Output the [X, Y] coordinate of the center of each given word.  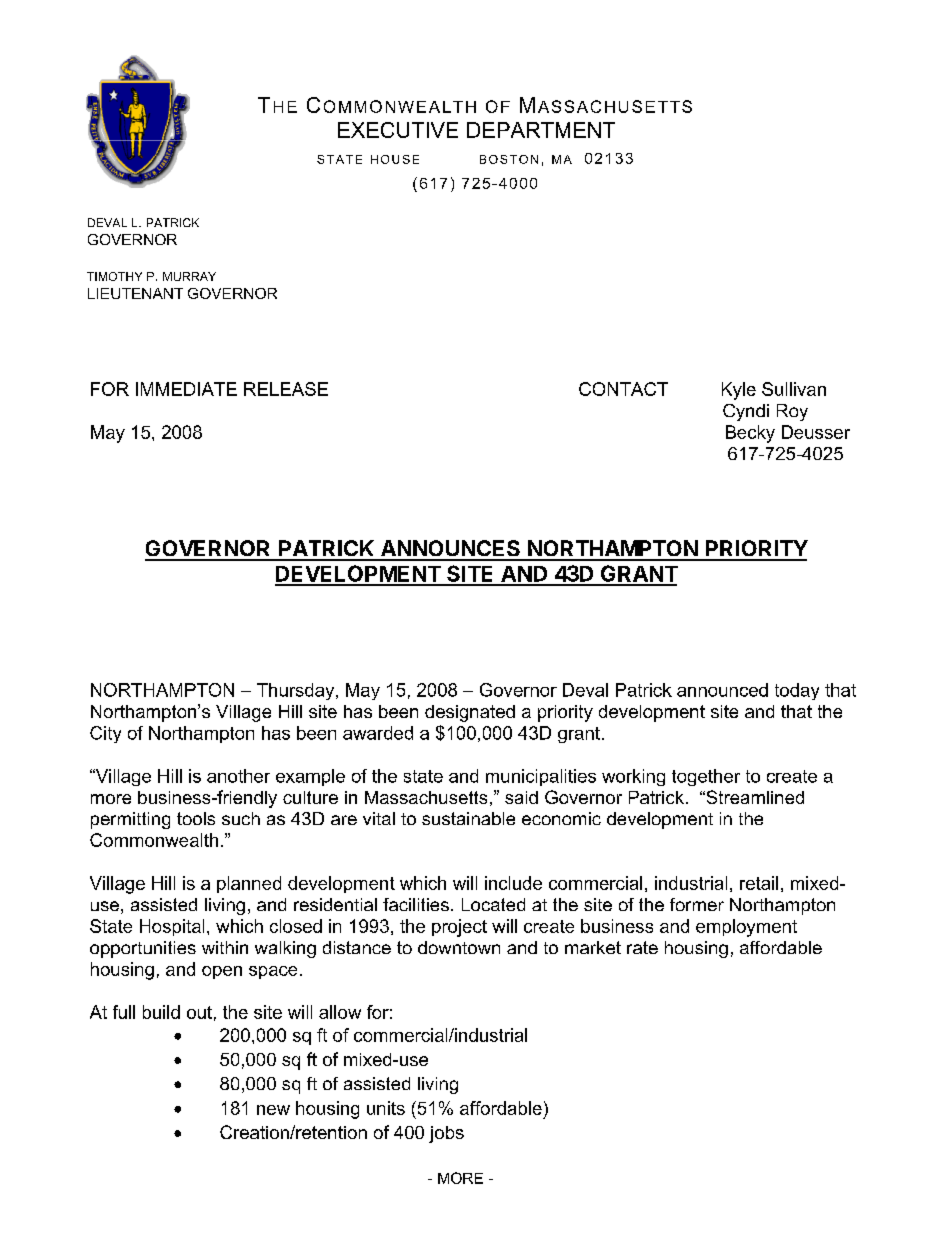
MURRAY [189, 276]
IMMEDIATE [186, 389]
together [706, 777]
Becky [750, 434]
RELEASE [286, 389]
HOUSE [395, 159]
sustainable [468, 818]
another [238, 776]
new [273, 1110]
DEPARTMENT [541, 130]
